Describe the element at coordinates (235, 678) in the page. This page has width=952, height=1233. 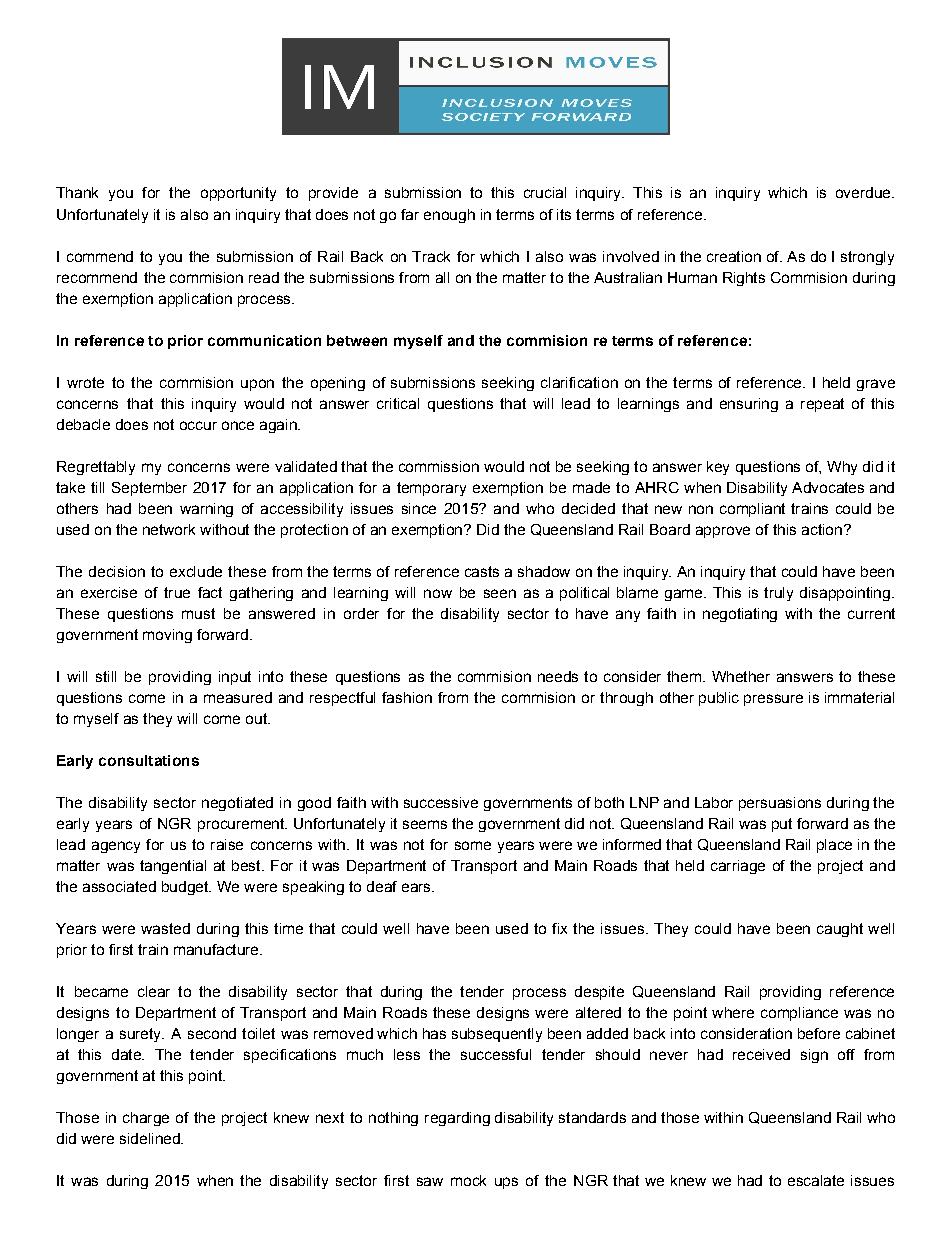
I see `input` at that location.
